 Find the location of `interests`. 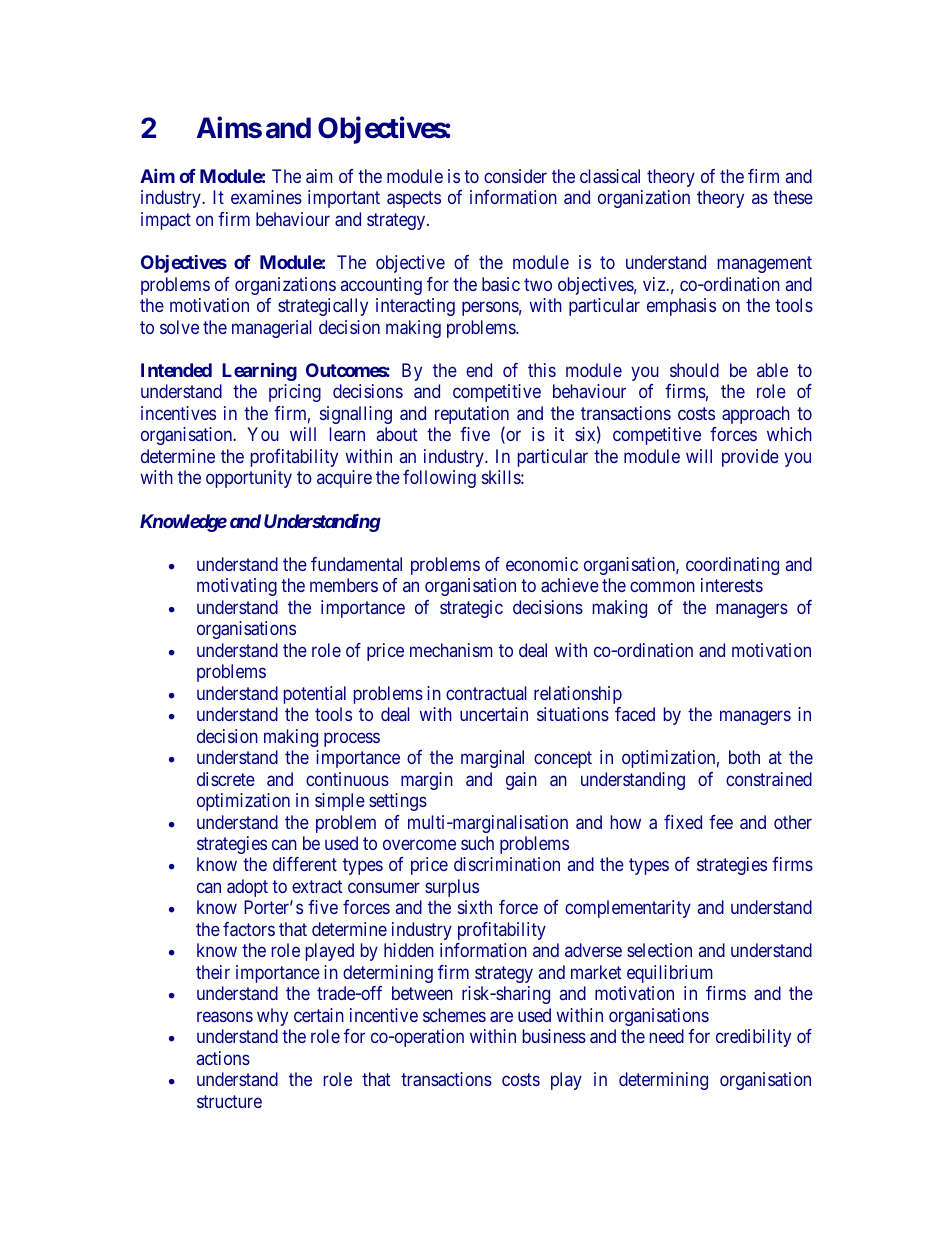

interests is located at coordinates (732, 585).
